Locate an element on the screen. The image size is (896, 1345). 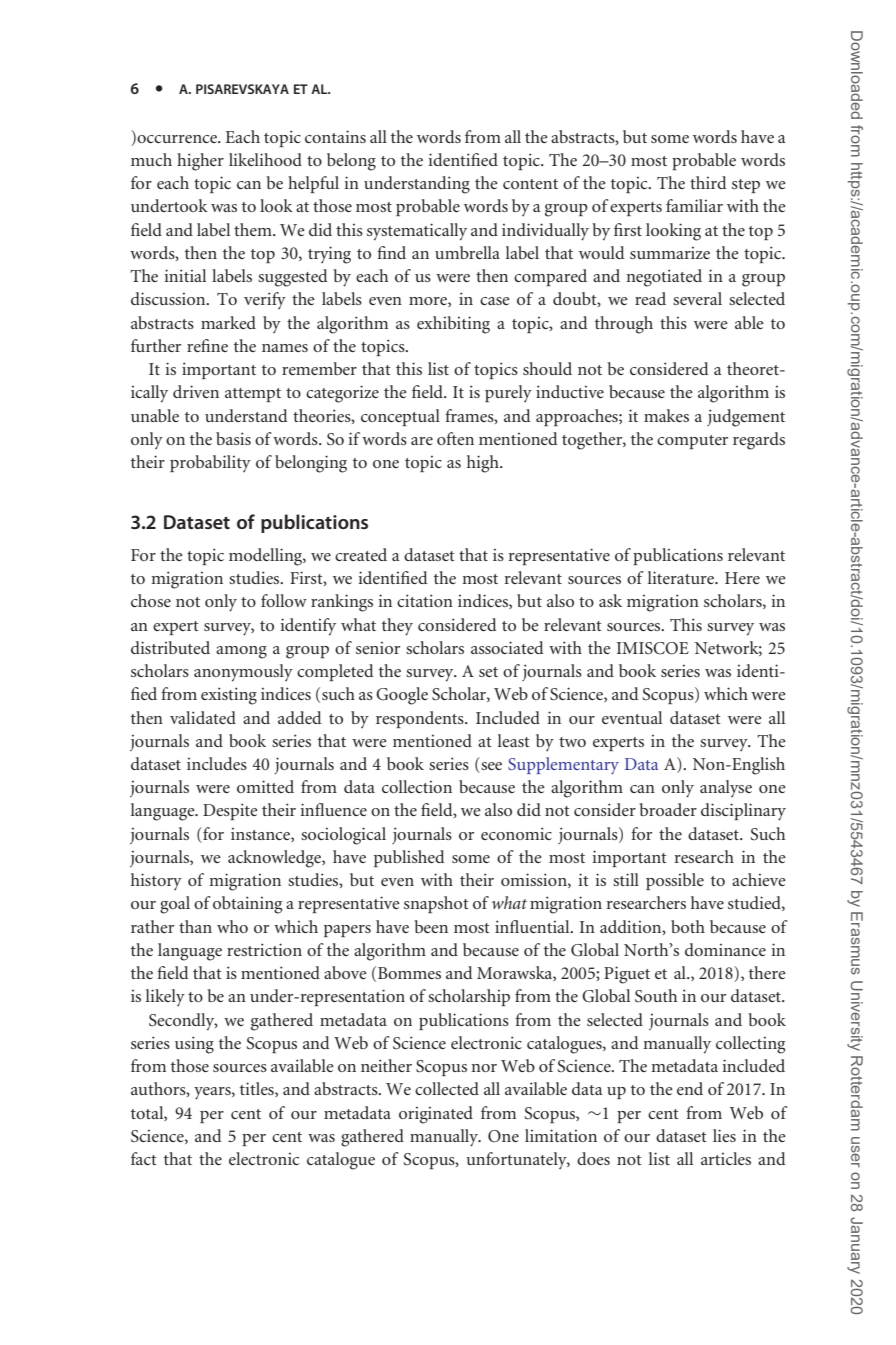
probability is located at coordinates (210, 463).
